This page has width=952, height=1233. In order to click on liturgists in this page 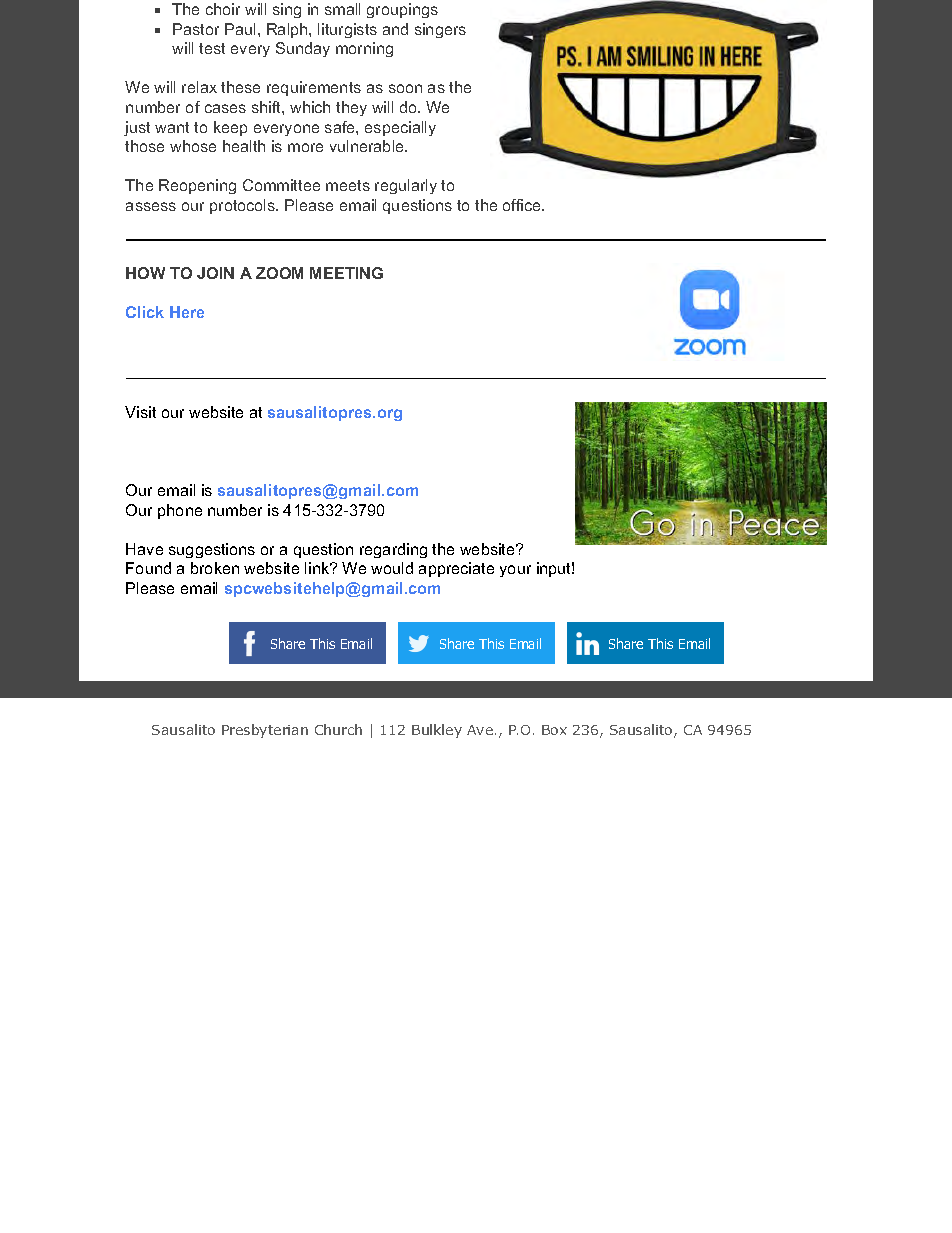, I will do `click(347, 30)`.
